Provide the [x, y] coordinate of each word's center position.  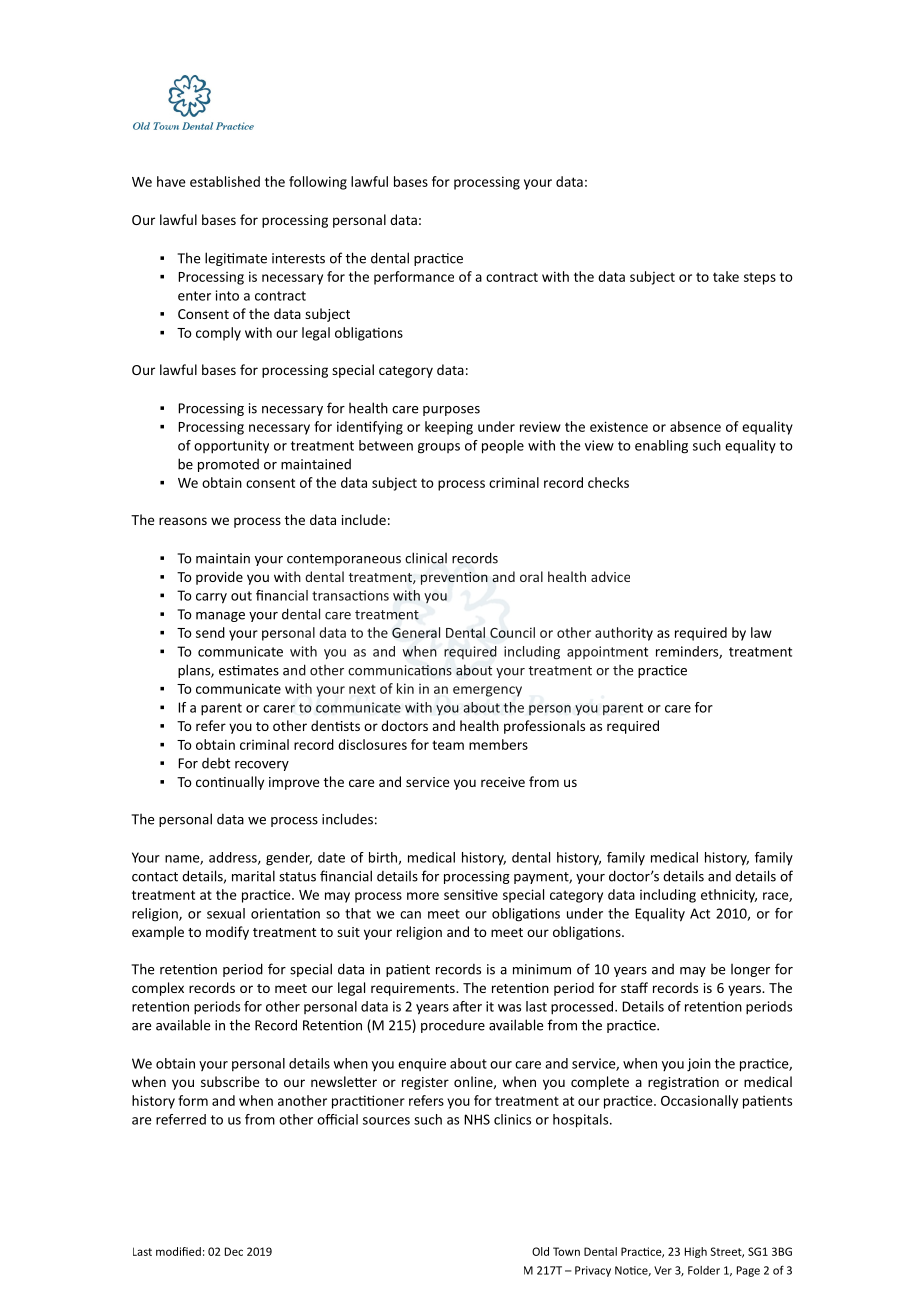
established [225, 181]
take [726, 276]
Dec [234, 1251]
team [448, 745]
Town [566, 1251]
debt [216, 763]
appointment [607, 652]
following [318, 183]
